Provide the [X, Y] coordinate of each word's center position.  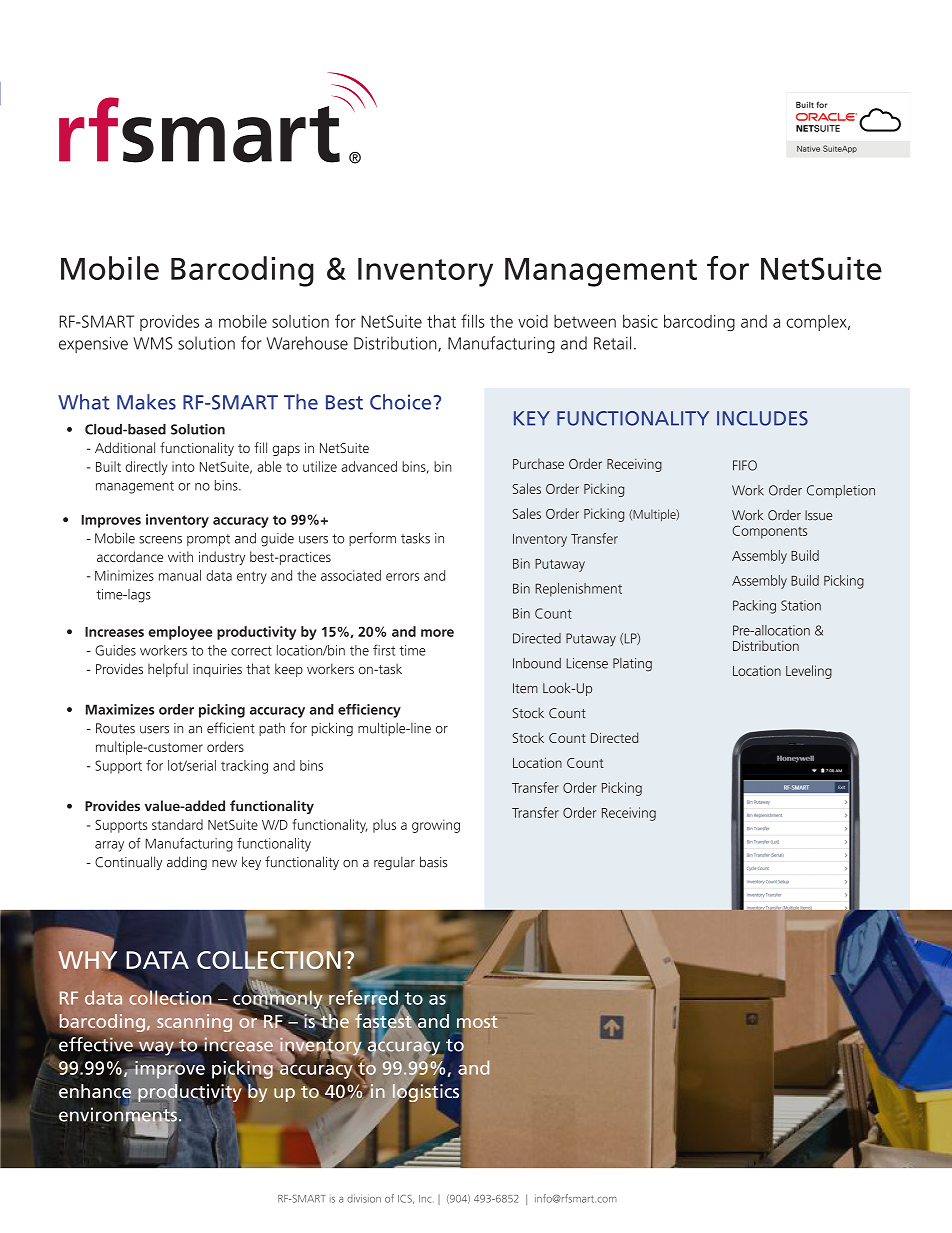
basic [640, 321]
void [533, 321]
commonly [278, 999]
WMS [153, 343]
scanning [194, 1023]
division [364, 1198]
